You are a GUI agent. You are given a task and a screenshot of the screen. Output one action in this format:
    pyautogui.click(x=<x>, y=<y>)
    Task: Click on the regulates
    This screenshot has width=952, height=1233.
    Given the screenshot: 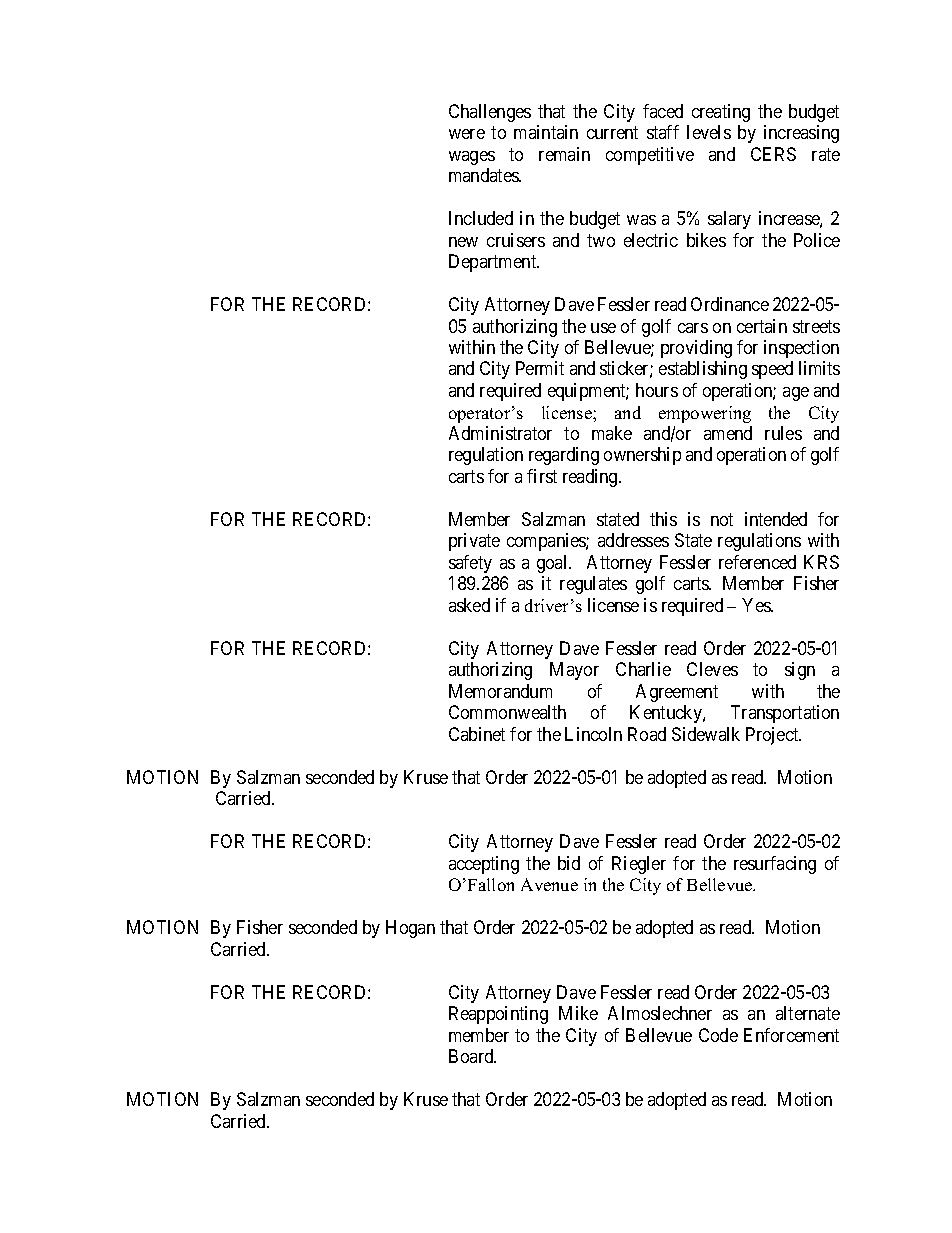 What is the action you would take?
    pyautogui.click(x=593, y=585)
